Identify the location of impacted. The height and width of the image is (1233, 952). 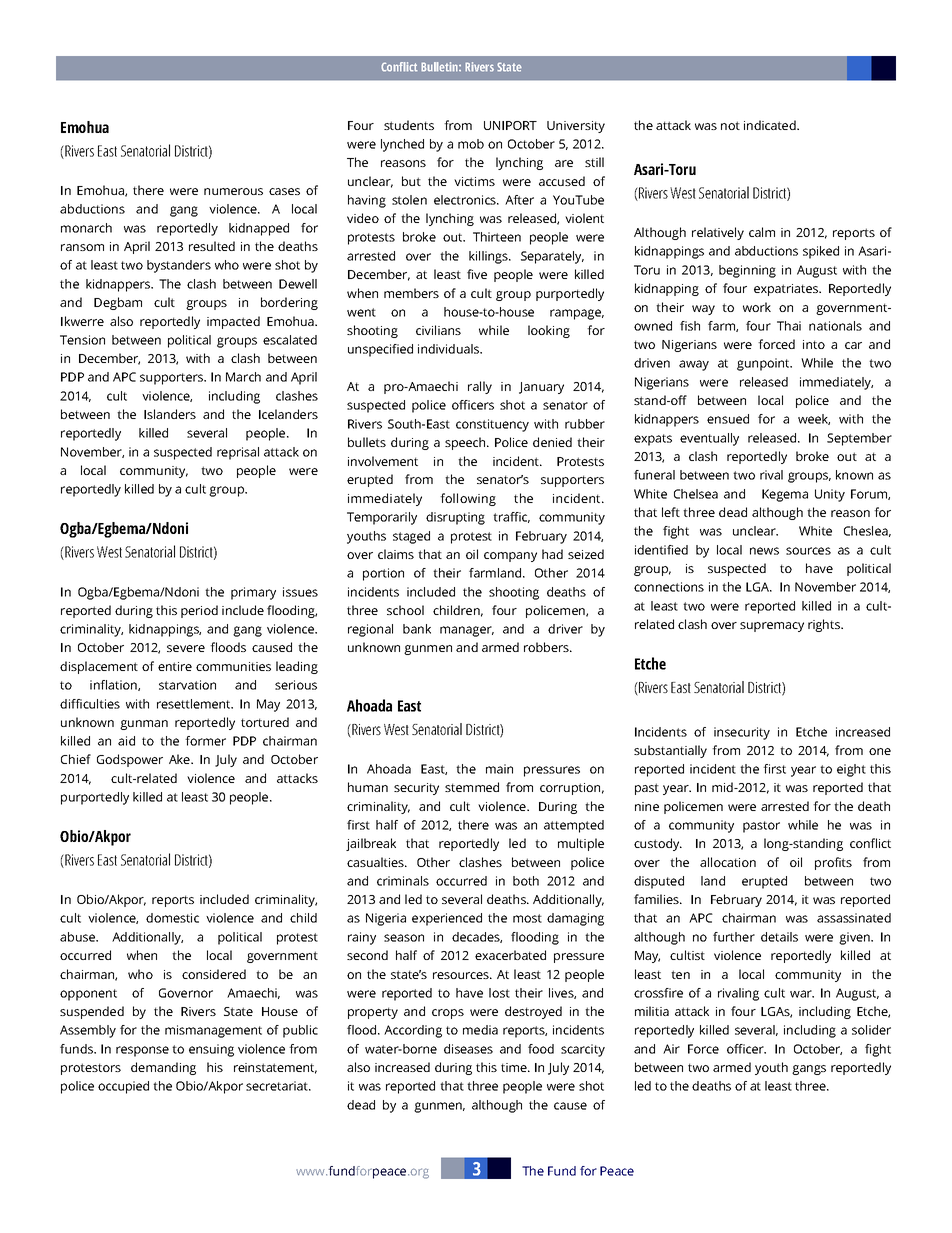
(233, 322).
